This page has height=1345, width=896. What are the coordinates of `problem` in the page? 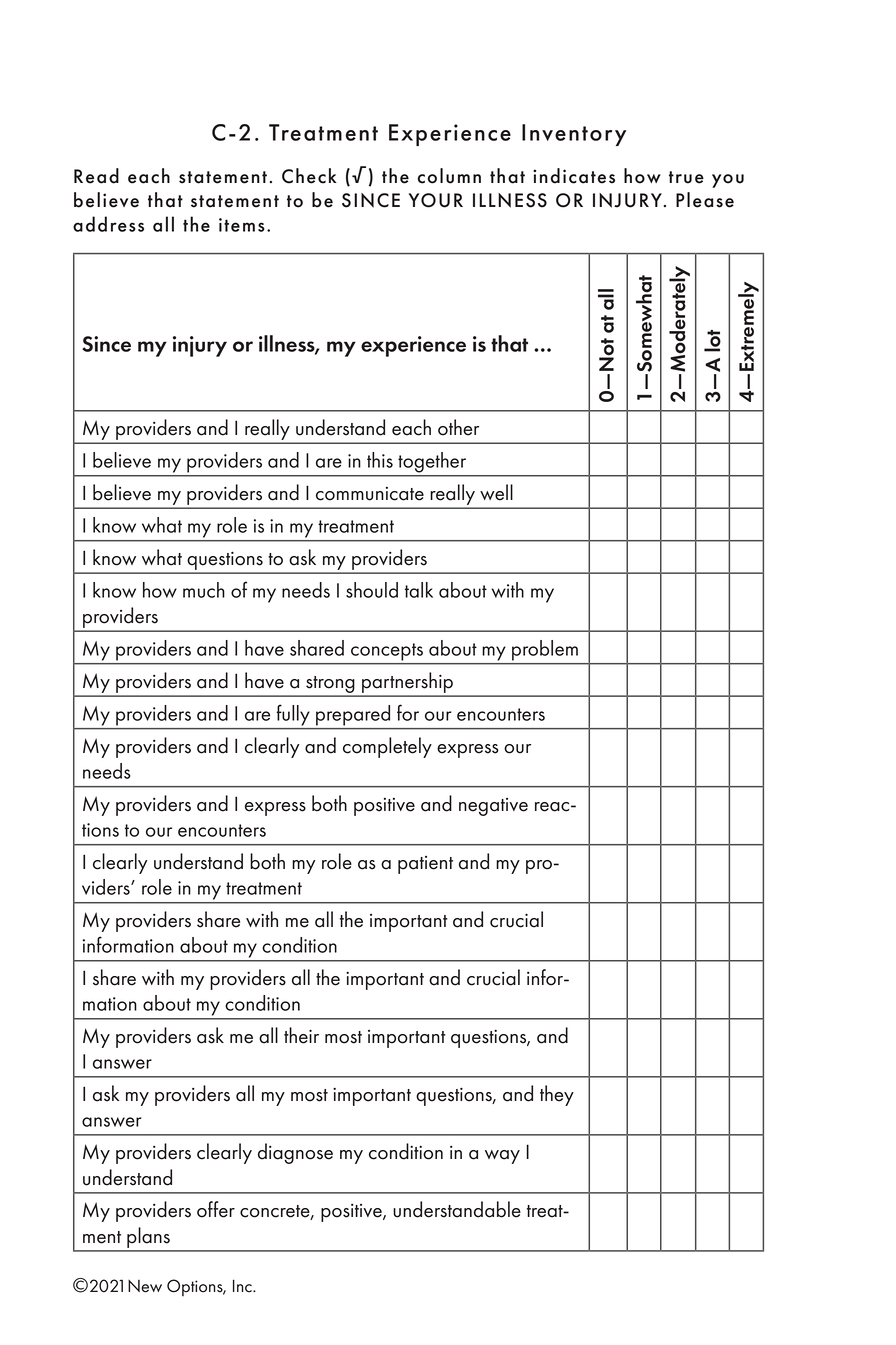 It's located at (545, 650).
